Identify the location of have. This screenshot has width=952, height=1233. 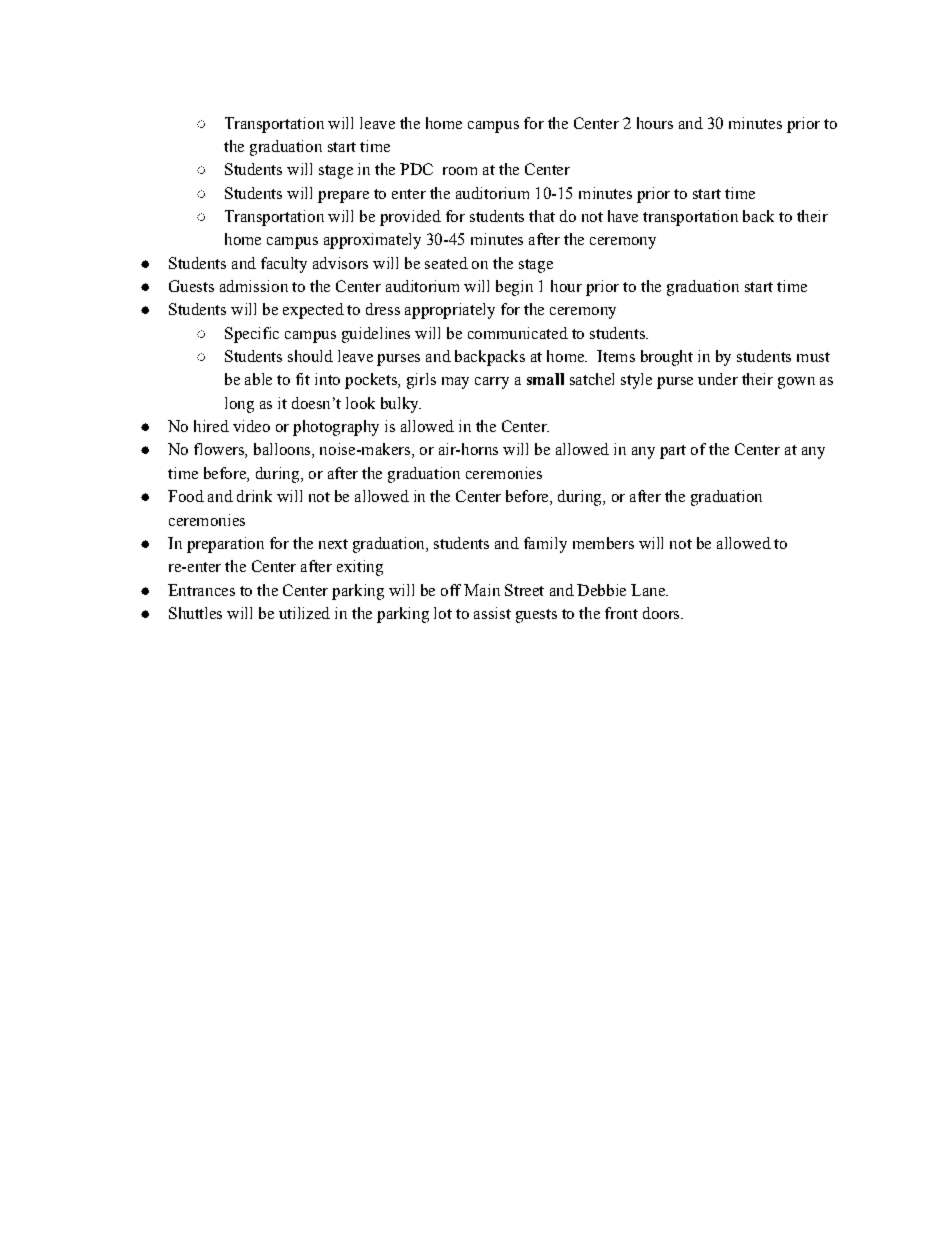
(623, 216).
